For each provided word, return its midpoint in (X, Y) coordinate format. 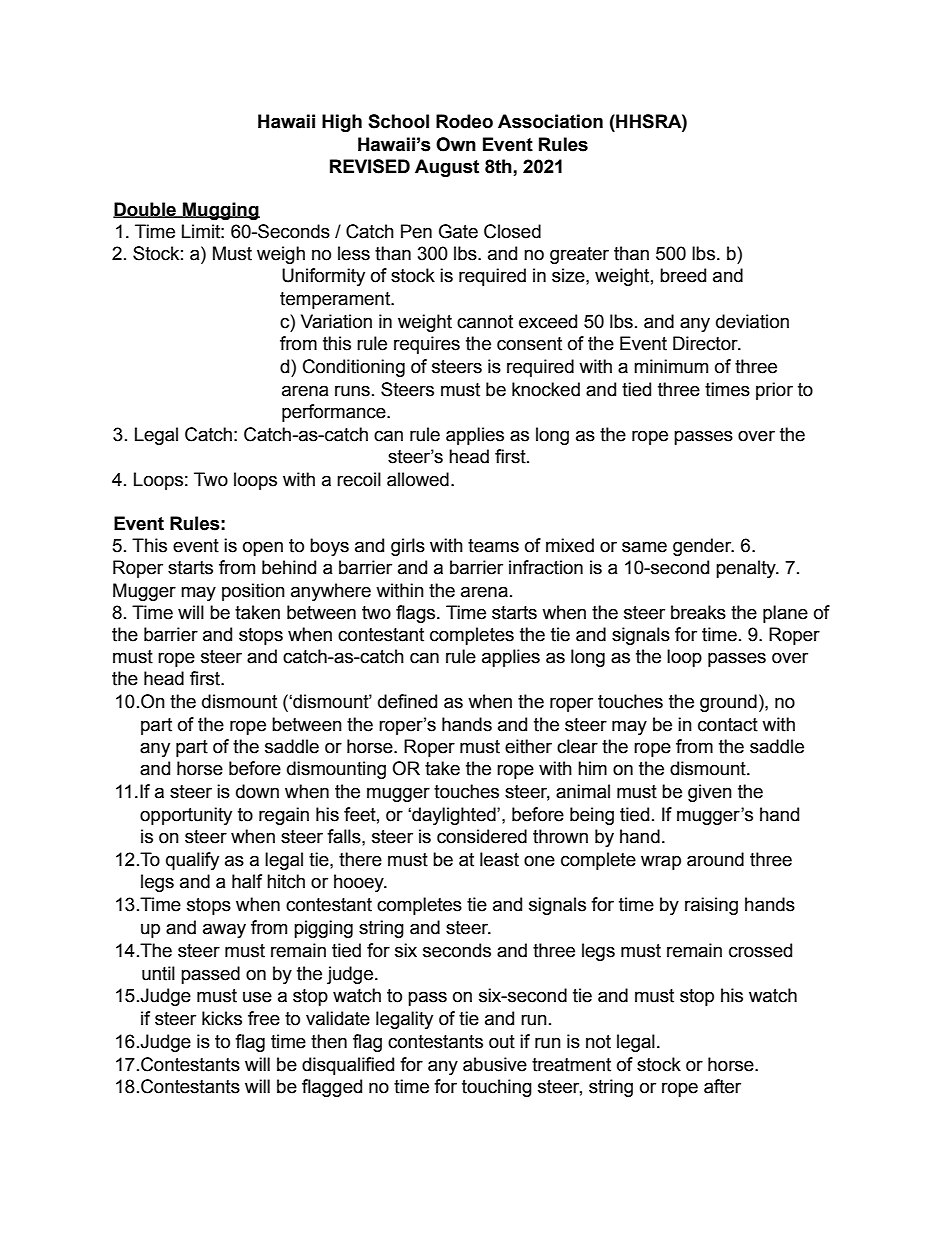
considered (482, 836)
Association (550, 121)
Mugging (220, 211)
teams (493, 546)
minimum (671, 366)
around (715, 859)
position (253, 592)
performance (335, 413)
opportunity (186, 816)
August (447, 168)
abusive (495, 1064)
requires (427, 345)
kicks (222, 1018)
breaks (698, 612)
